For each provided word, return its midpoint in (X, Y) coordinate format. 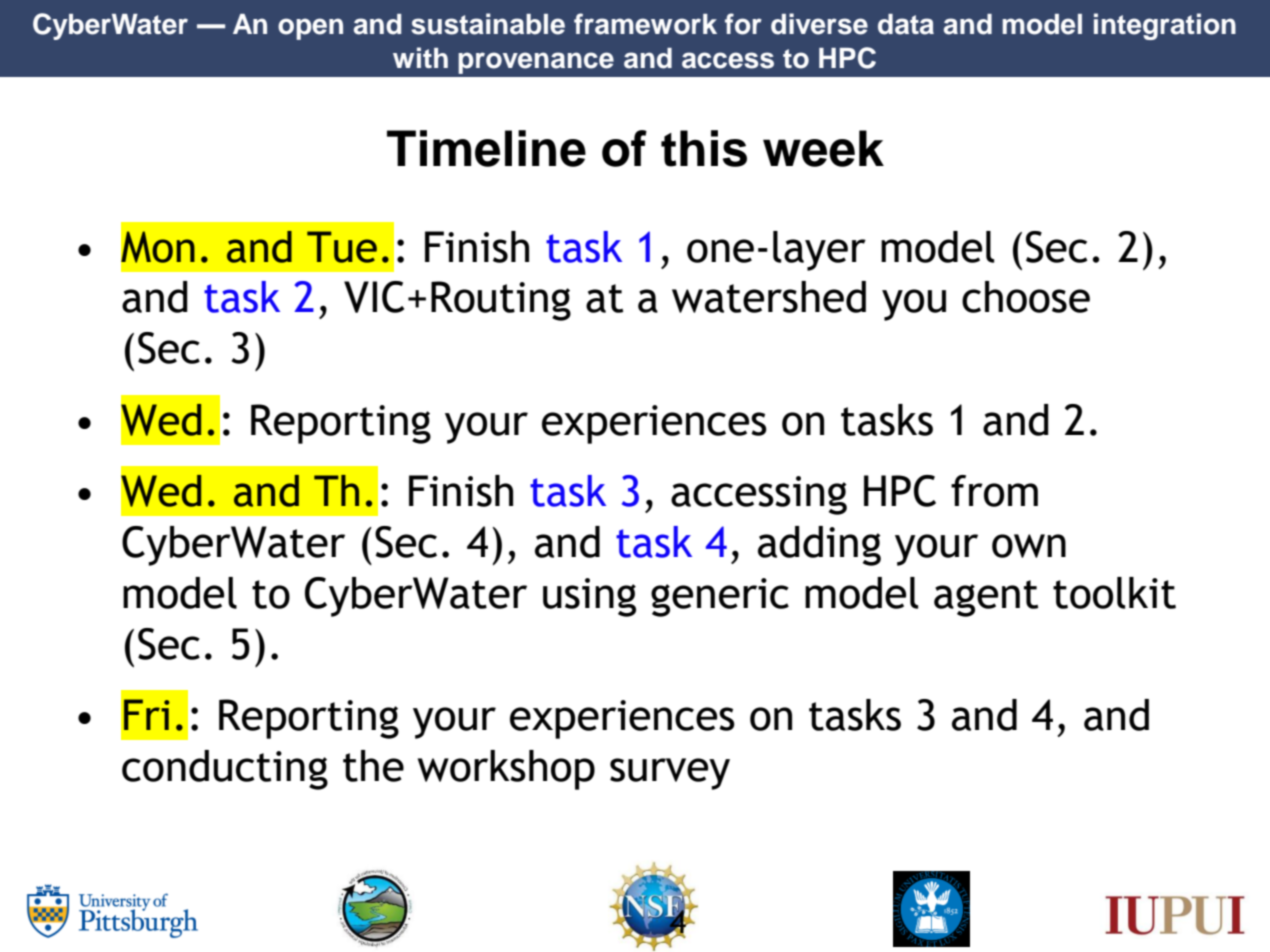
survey (670, 774)
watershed (769, 297)
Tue (342, 247)
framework (645, 24)
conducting (225, 770)
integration (1165, 26)
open (310, 29)
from (994, 491)
